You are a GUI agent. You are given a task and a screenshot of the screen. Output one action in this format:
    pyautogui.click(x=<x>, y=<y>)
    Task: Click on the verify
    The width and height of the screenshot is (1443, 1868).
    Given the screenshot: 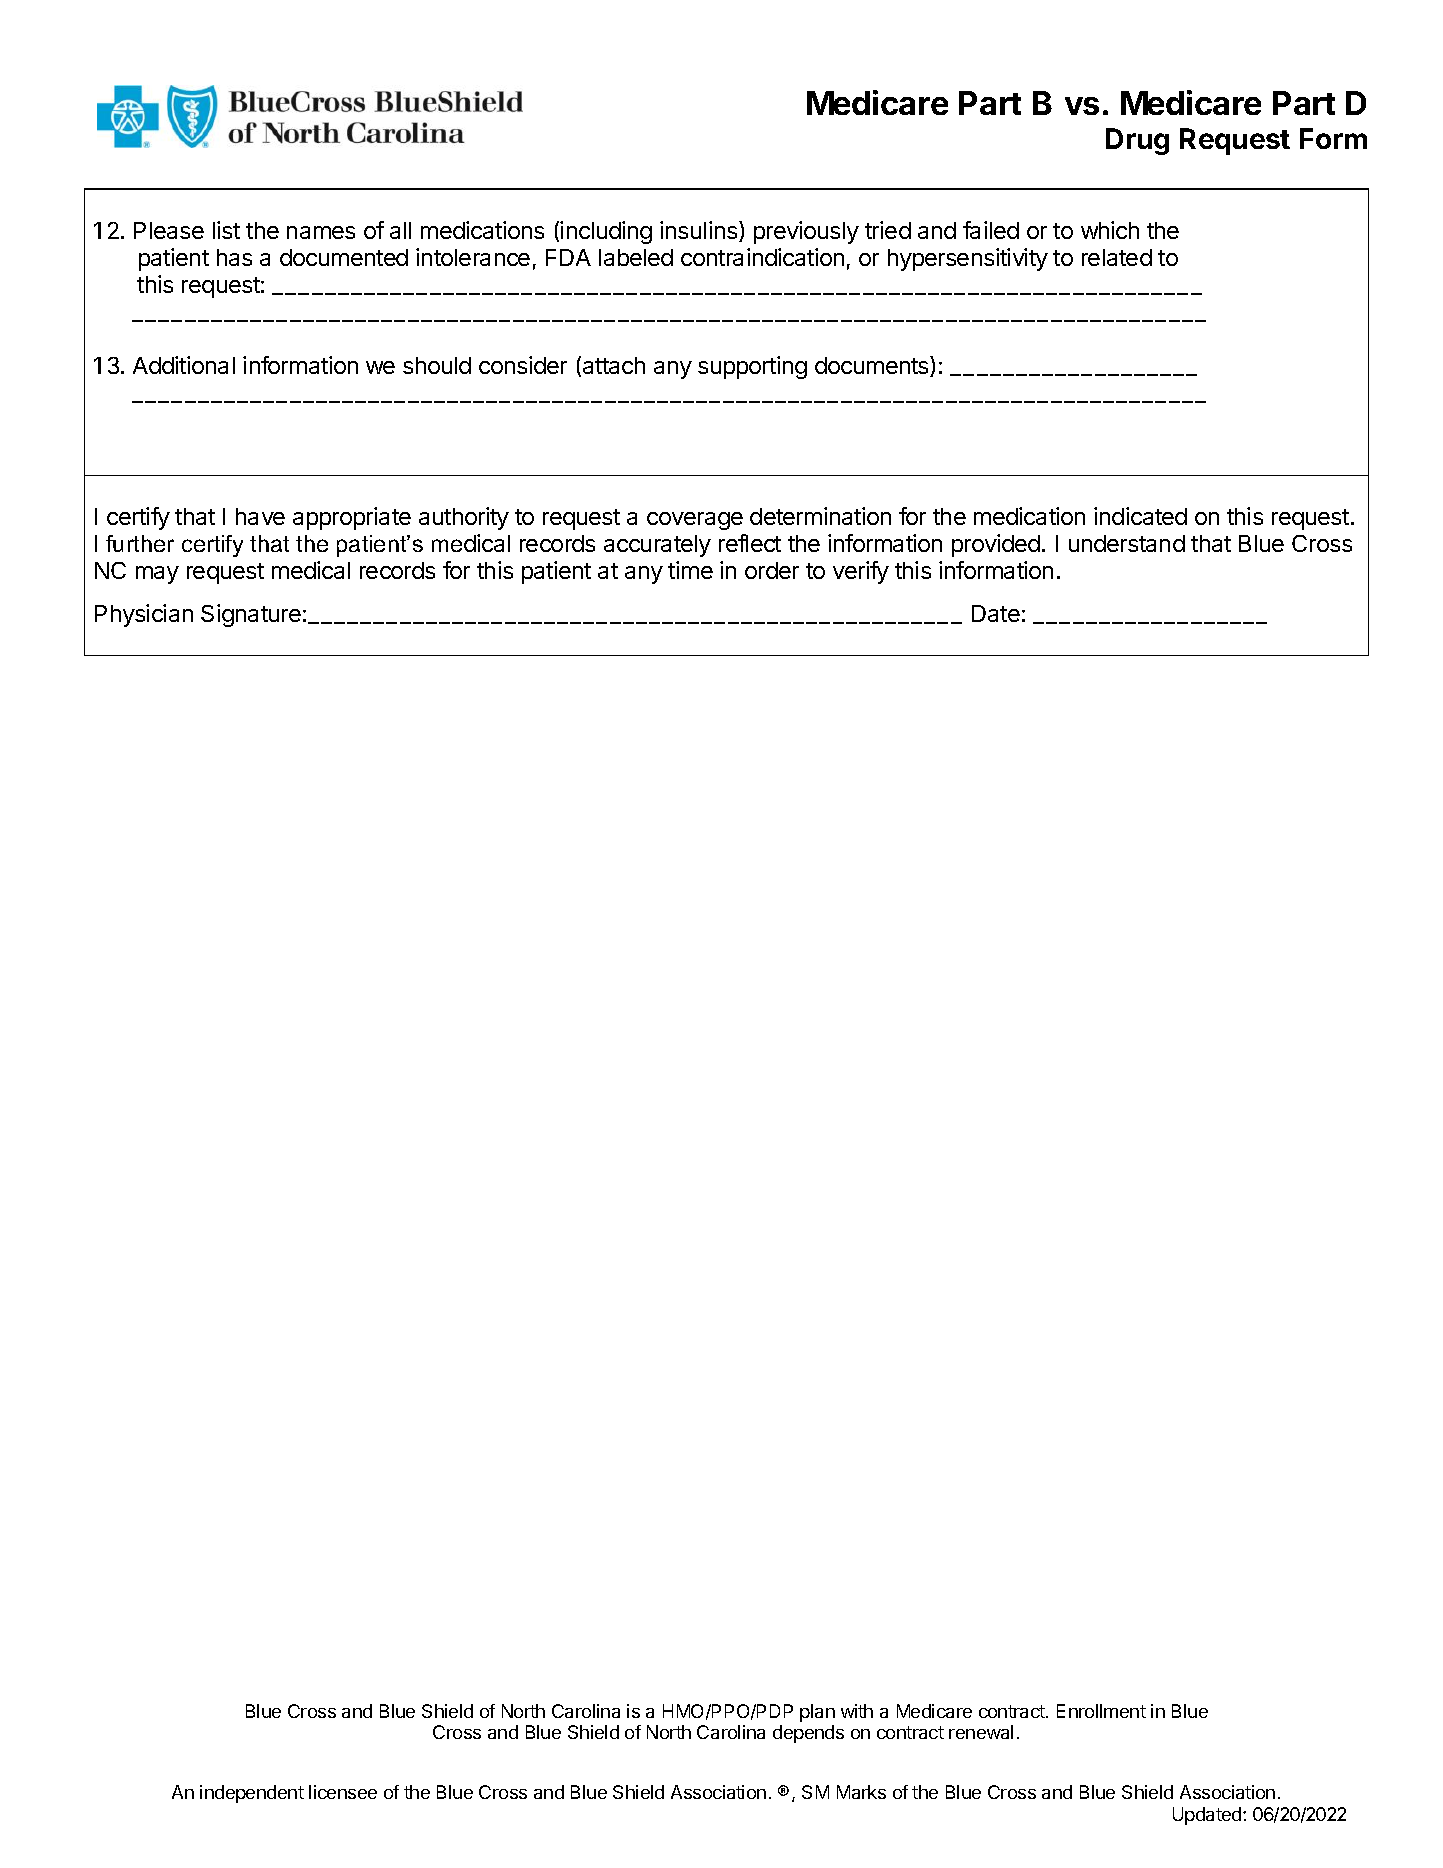 What is the action you would take?
    pyautogui.click(x=861, y=572)
